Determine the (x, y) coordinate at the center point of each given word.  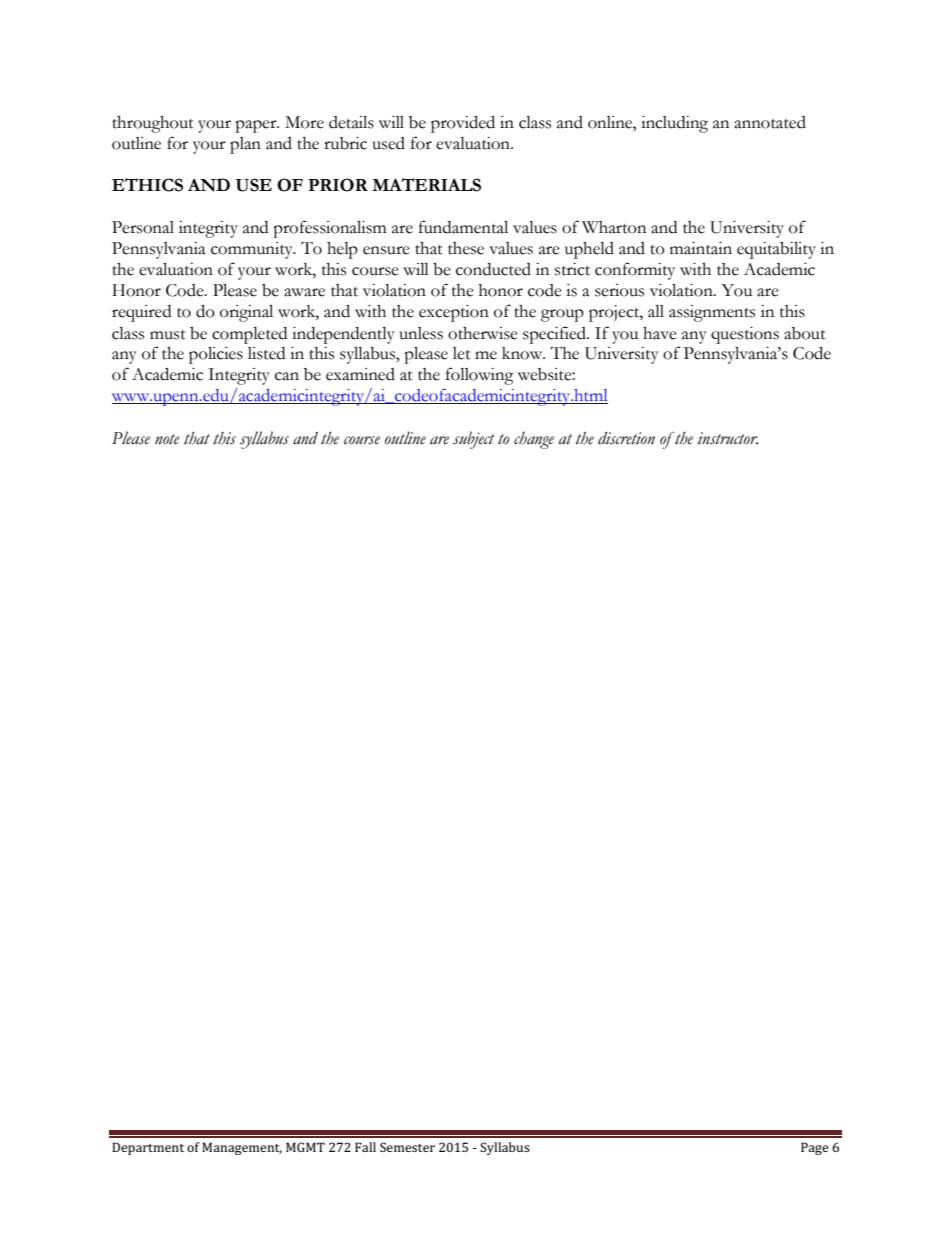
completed (249, 335)
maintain (701, 248)
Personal (143, 227)
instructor (728, 438)
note (167, 439)
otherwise (483, 333)
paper (257, 126)
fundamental (463, 227)
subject (474, 440)
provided (463, 124)
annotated (770, 122)
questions (745, 335)
